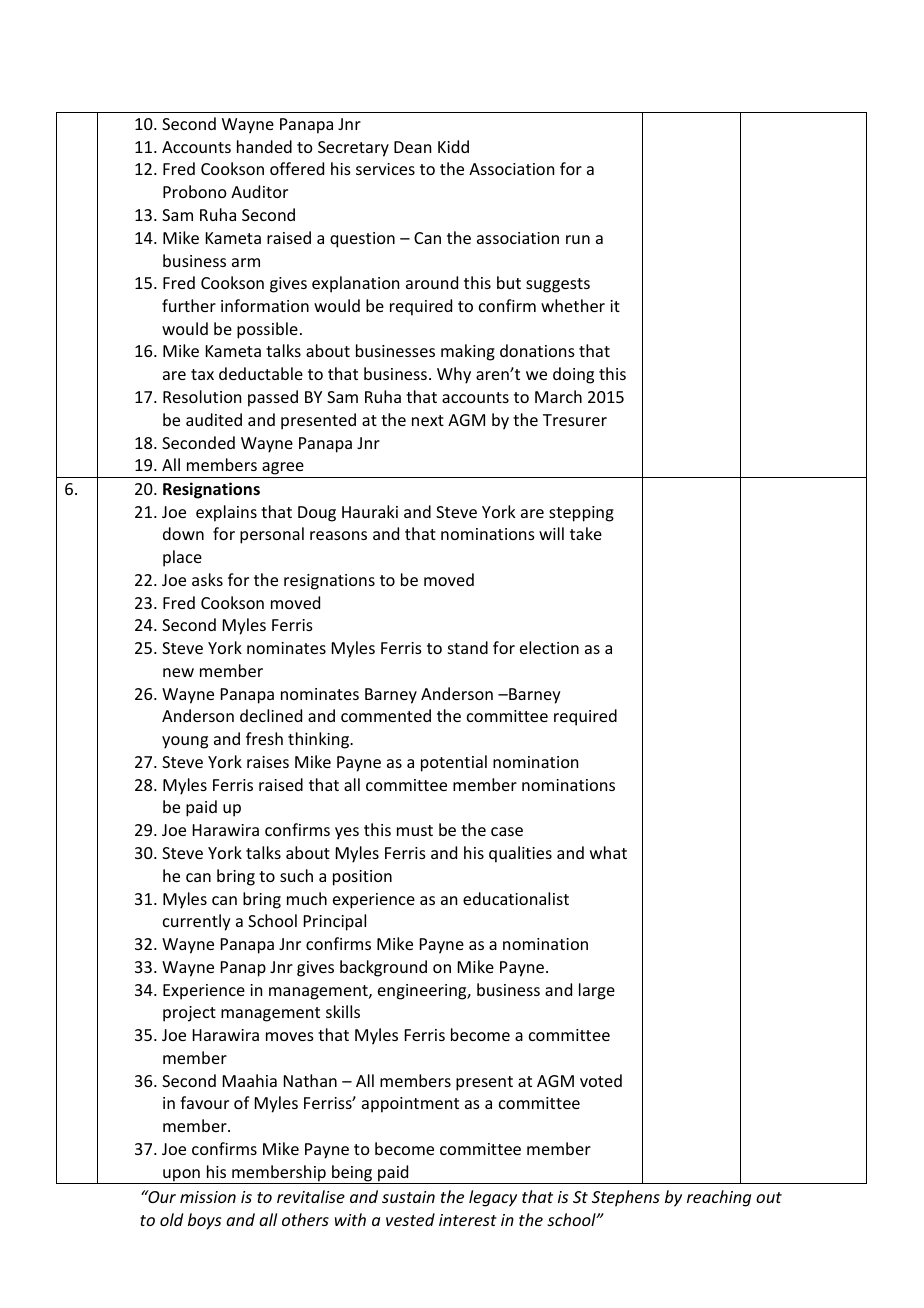  I want to click on Auditor, so click(259, 191).
